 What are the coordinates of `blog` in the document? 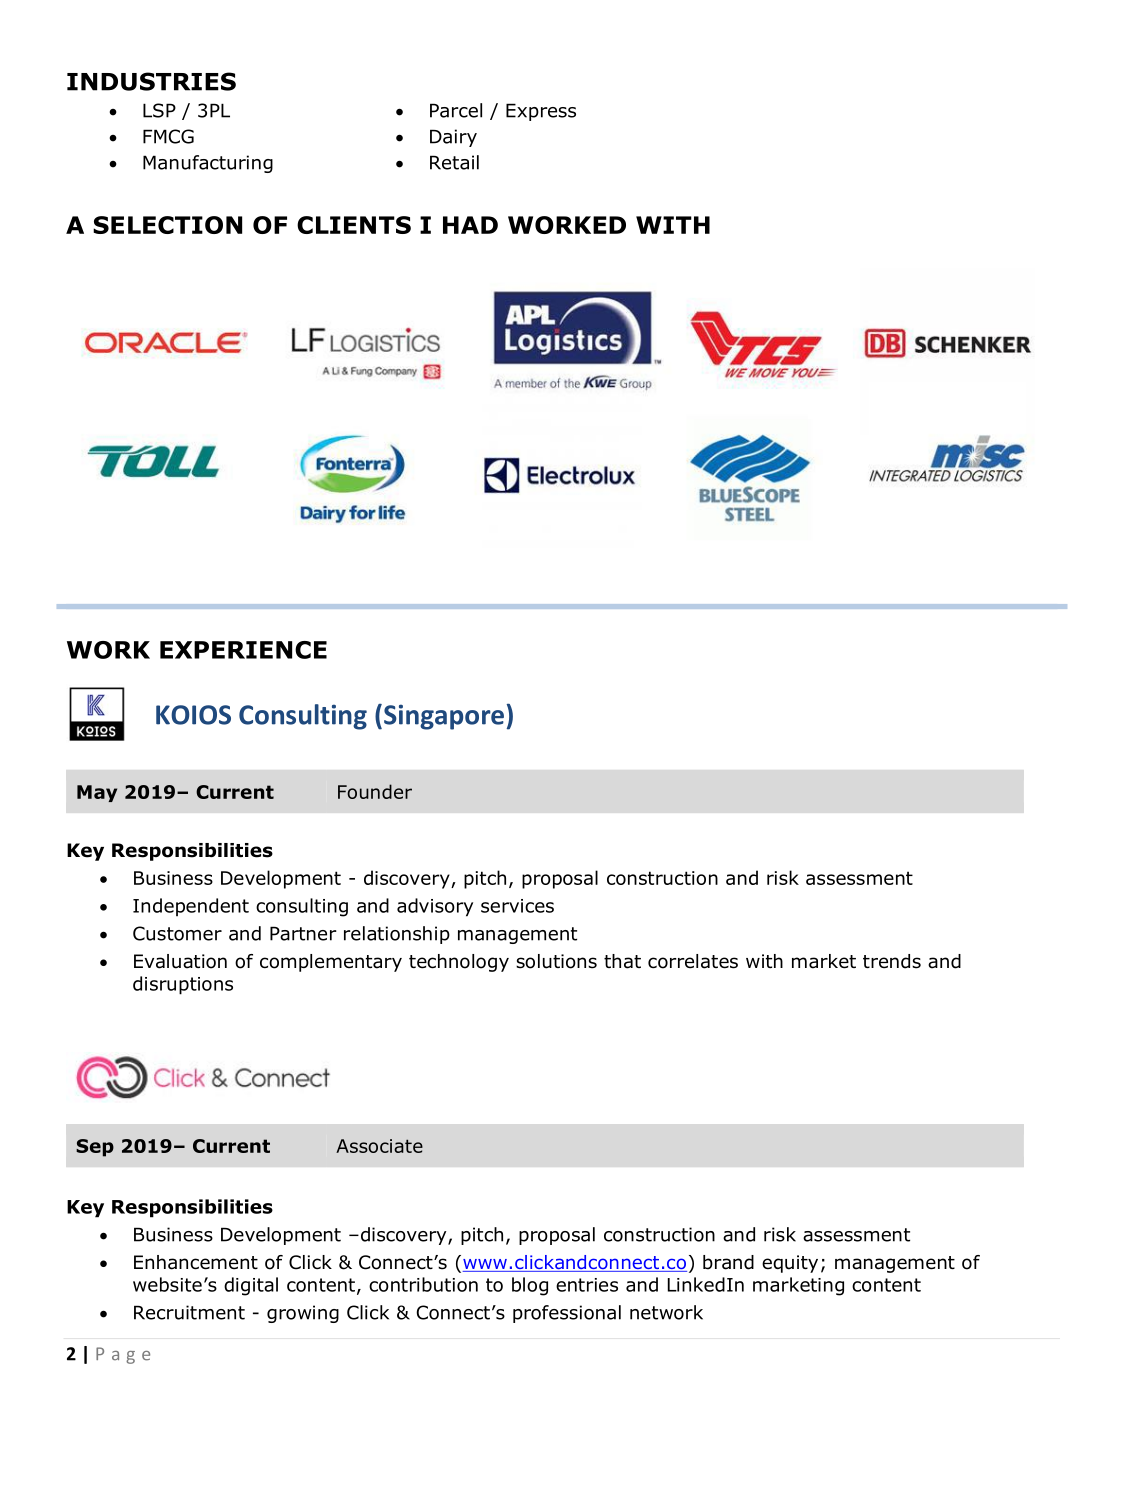 It's located at (530, 1286).
